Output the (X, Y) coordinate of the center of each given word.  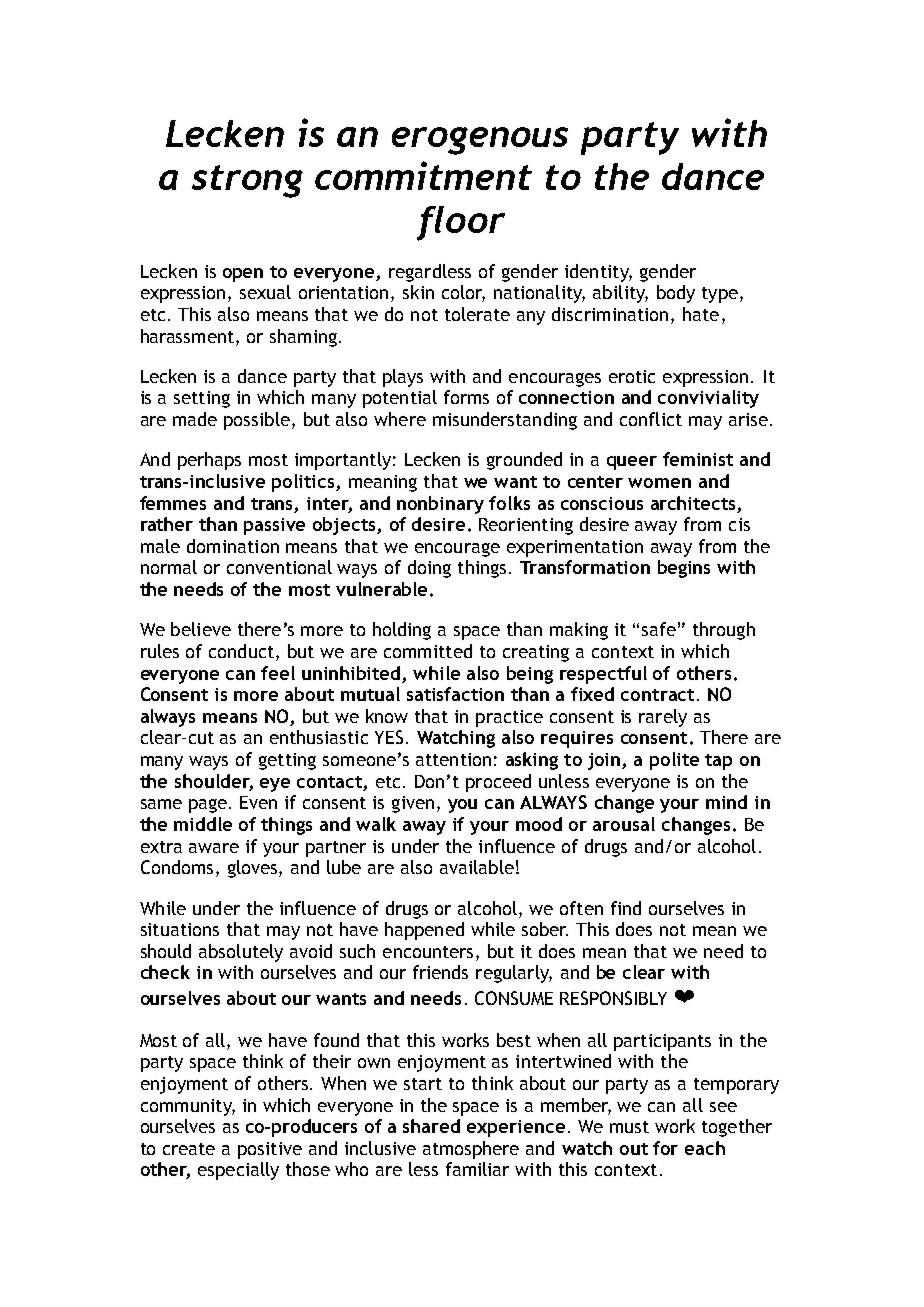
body (676, 294)
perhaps (209, 461)
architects (693, 503)
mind (726, 802)
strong (247, 181)
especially (238, 1171)
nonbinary (440, 505)
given (413, 804)
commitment (423, 175)
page (208, 806)
